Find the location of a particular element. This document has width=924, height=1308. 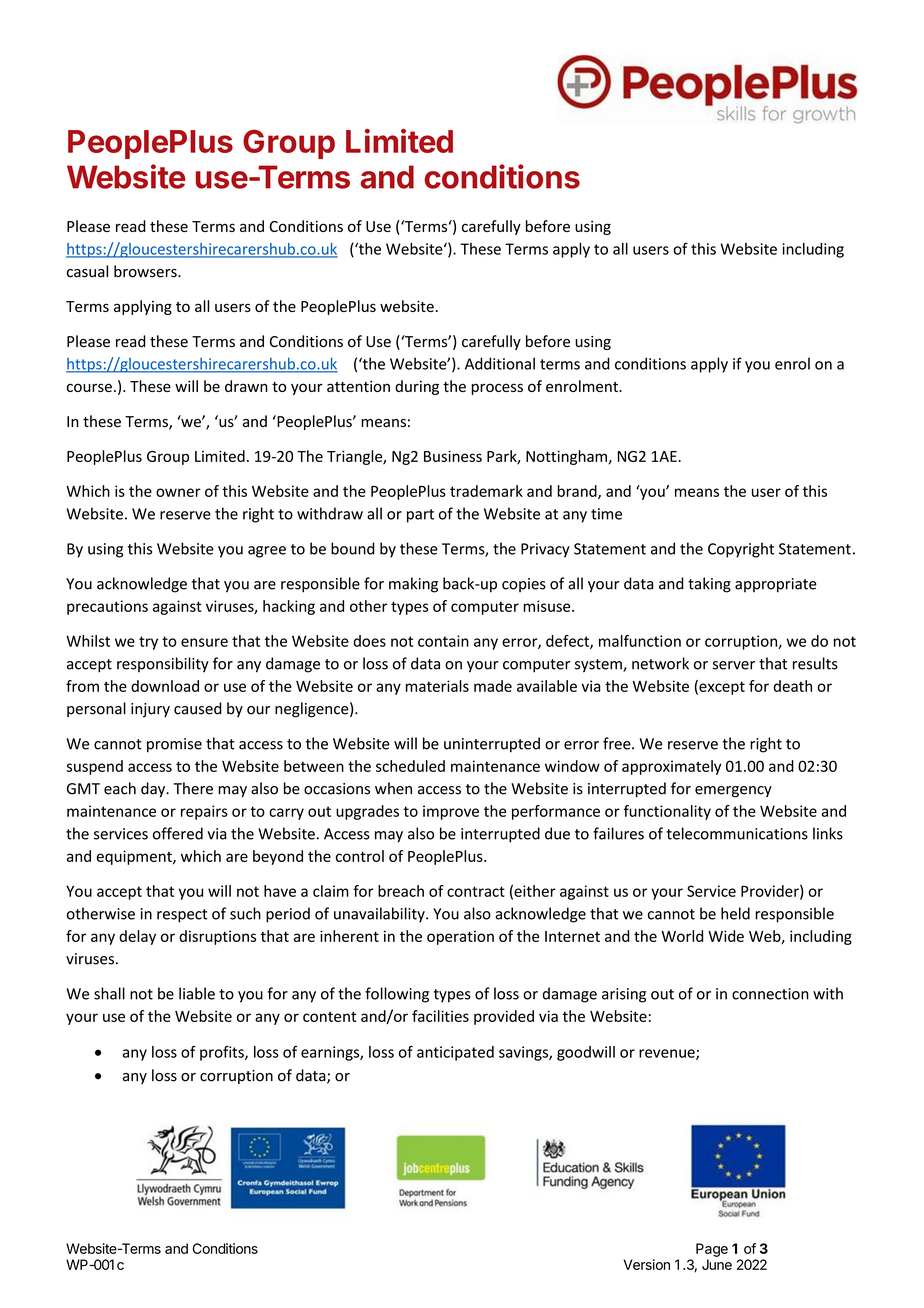

scheduled is located at coordinates (410, 766).
